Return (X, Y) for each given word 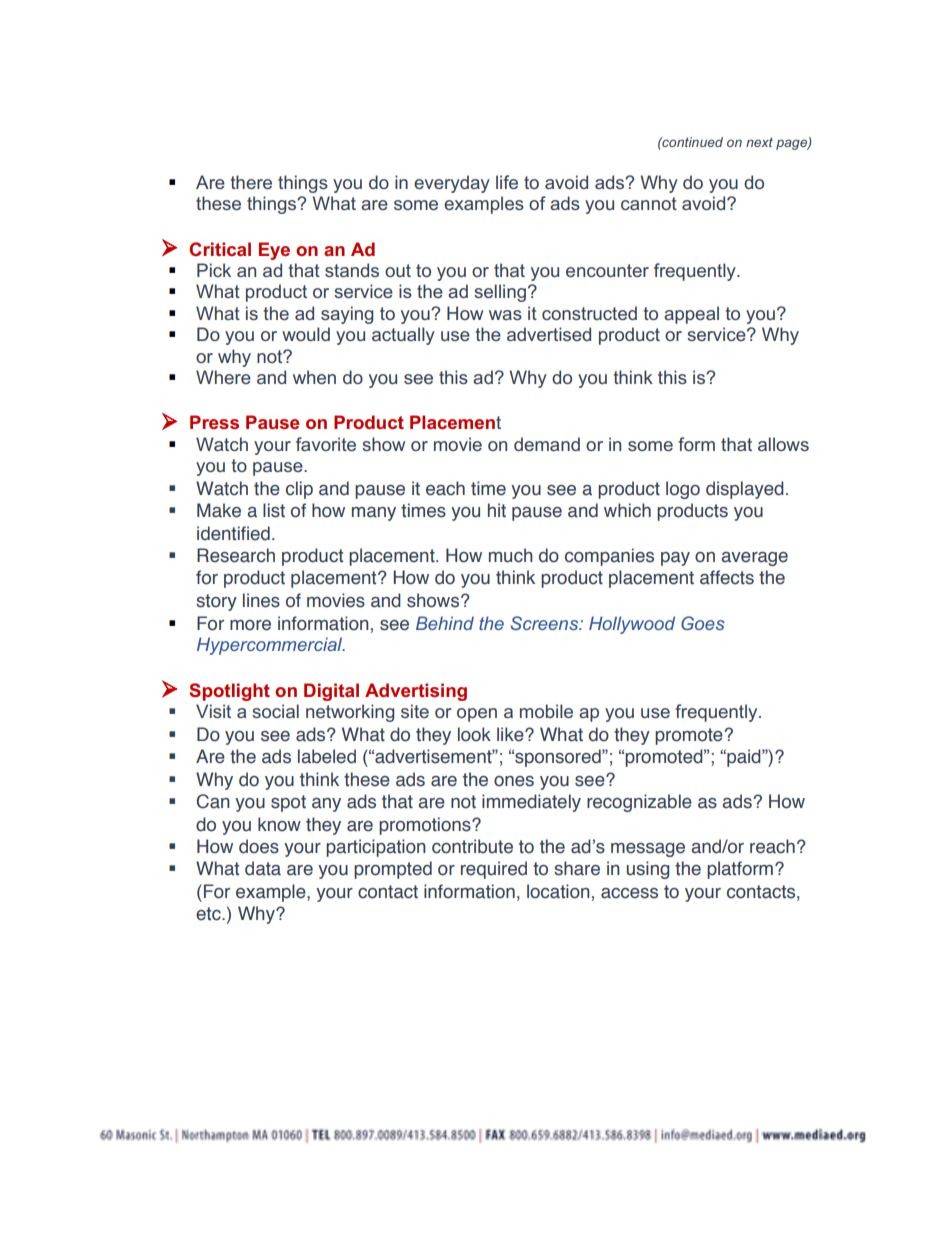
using (648, 870)
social (275, 711)
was (505, 315)
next (759, 142)
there (251, 182)
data (263, 868)
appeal (691, 315)
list (274, 510)
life (507, 182)
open (477, 715)
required (494, 870)
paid (744, 758)
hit (497, 510)
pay (675, 559)
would (306, 334)
